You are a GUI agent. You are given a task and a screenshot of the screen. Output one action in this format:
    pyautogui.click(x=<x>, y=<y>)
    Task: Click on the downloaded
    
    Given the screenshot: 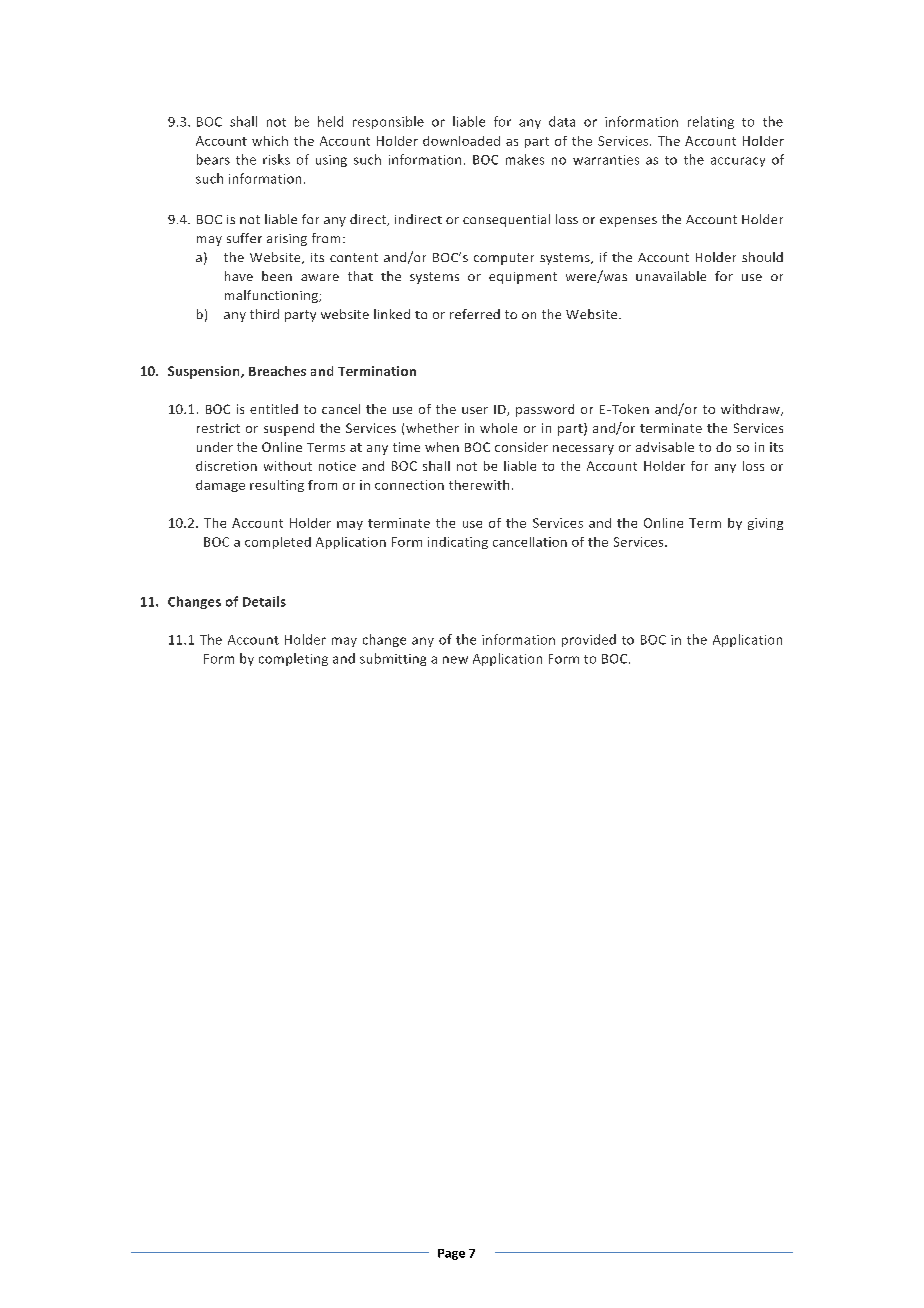 What is the action you would take?
    pyautogui.click(x=461, y=141)
